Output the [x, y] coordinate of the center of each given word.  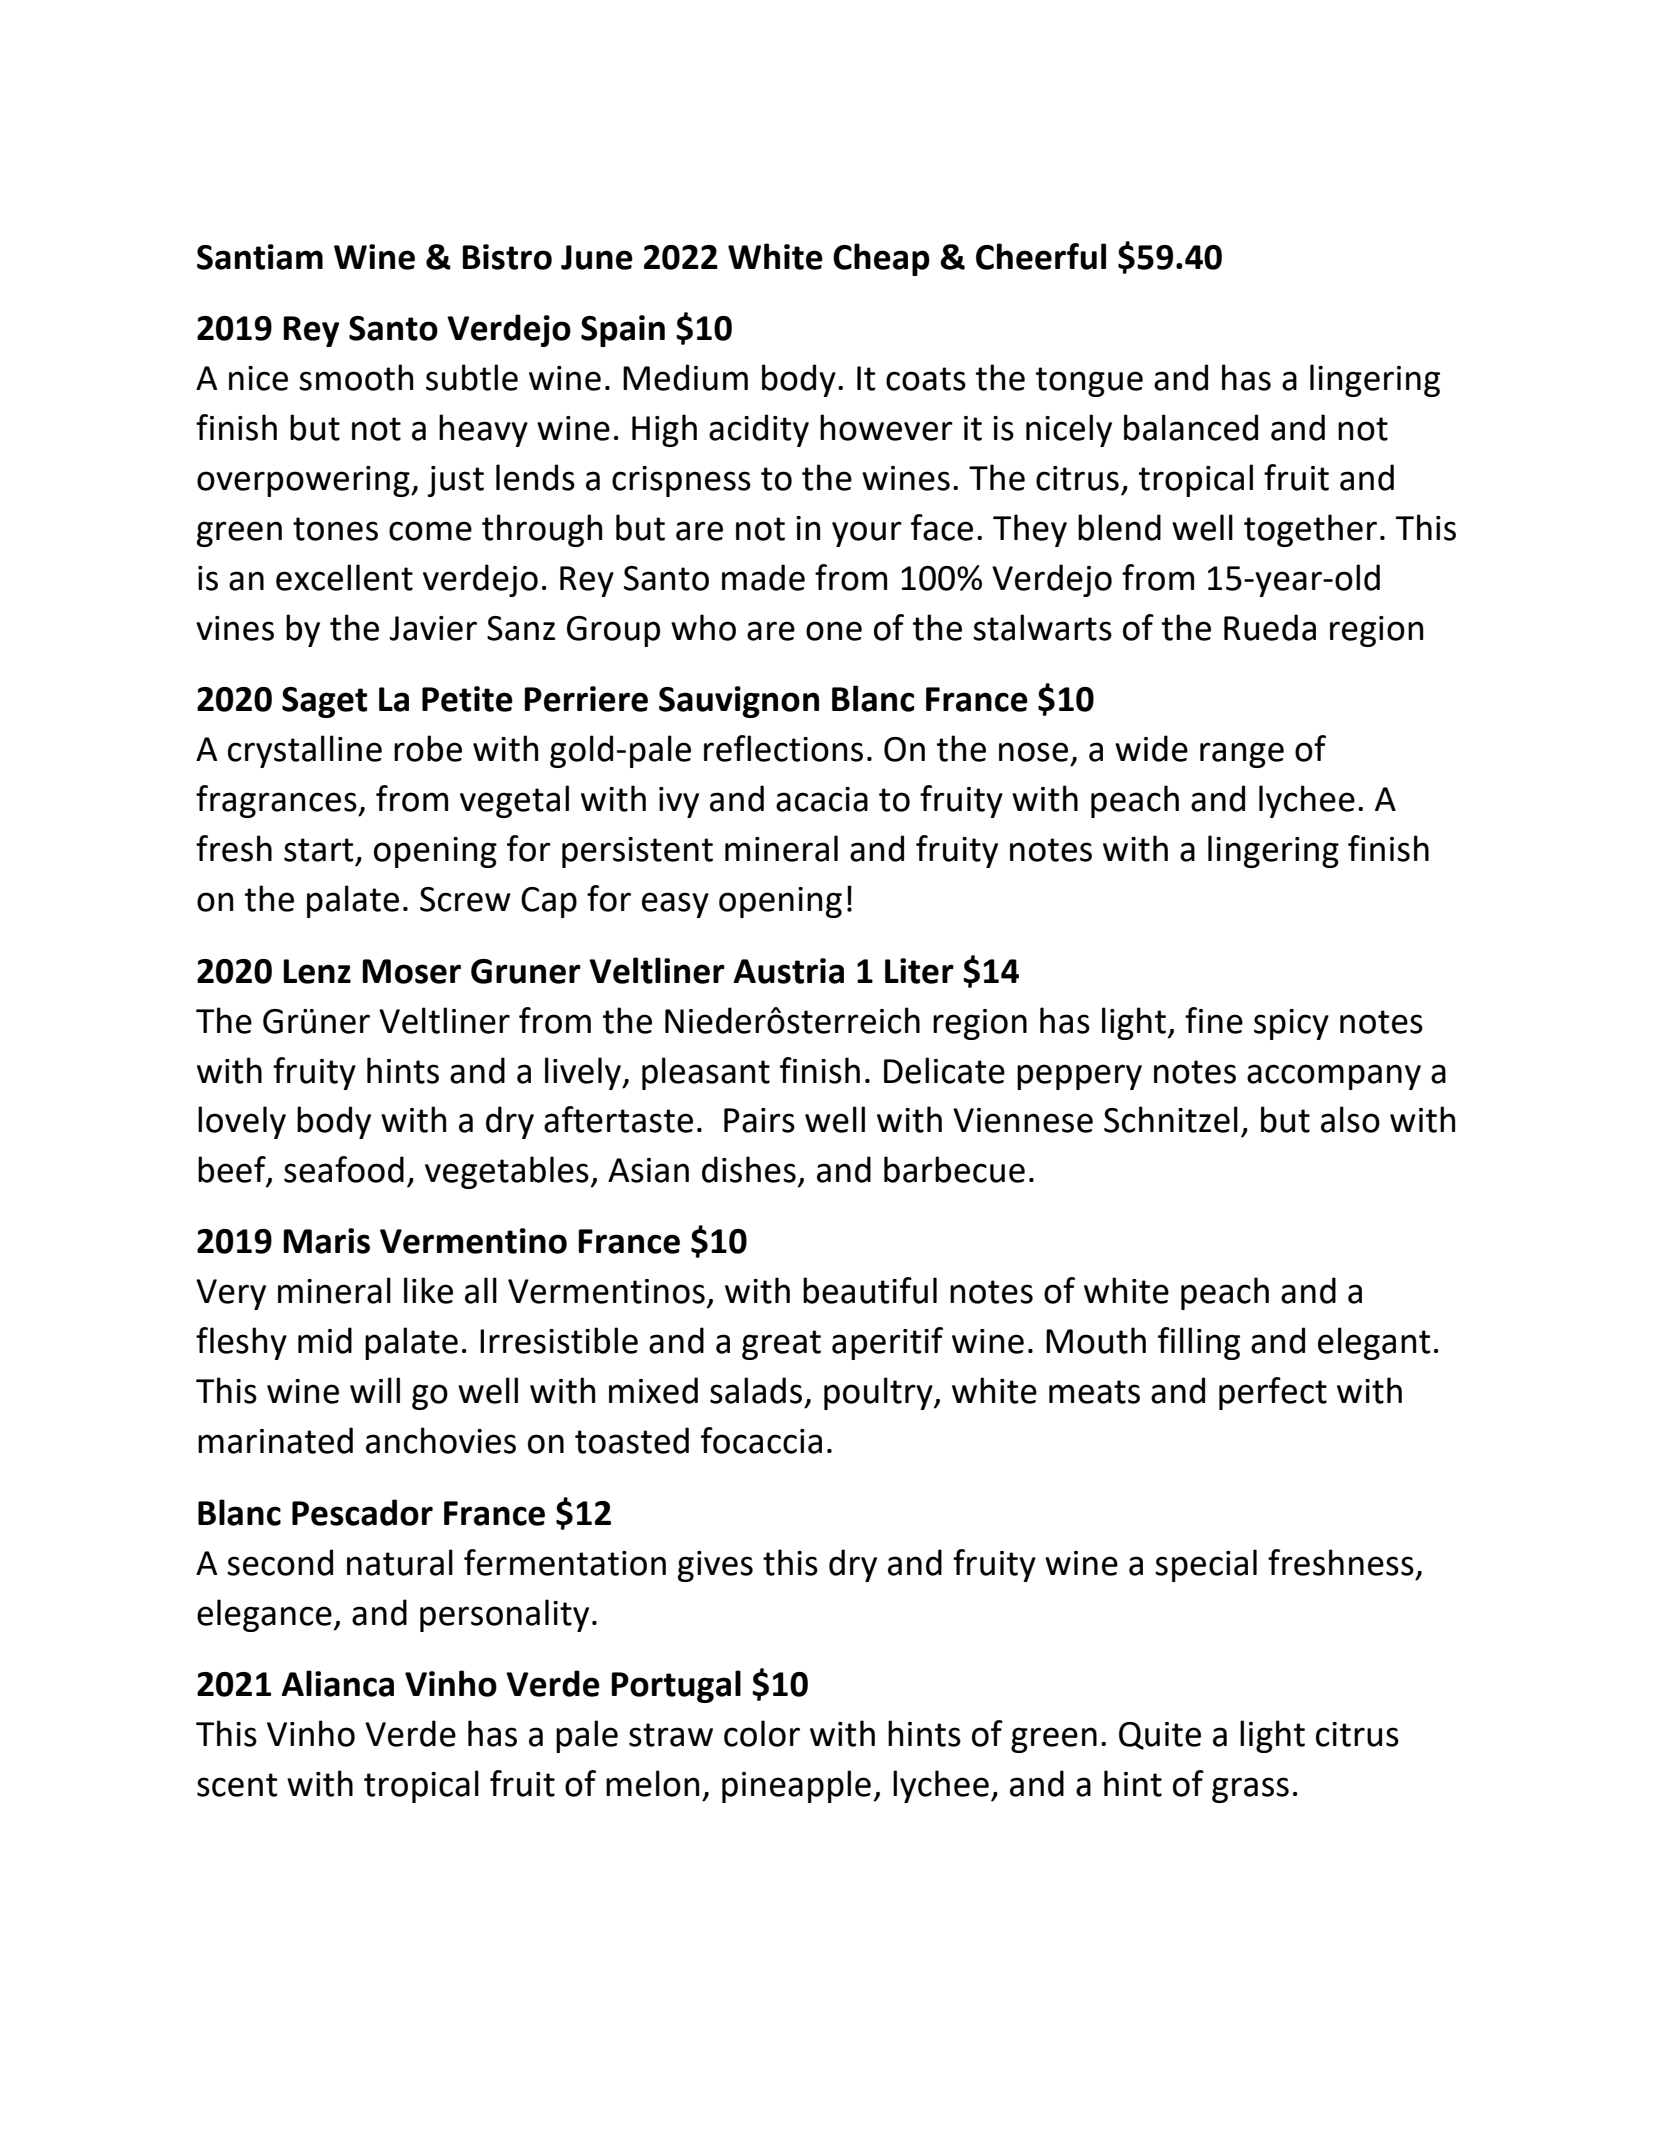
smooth [356, 377]
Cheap [881, 259]
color [762, 1733]
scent [237, 1785]
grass [1250, 1790]
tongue [1089, 382]
